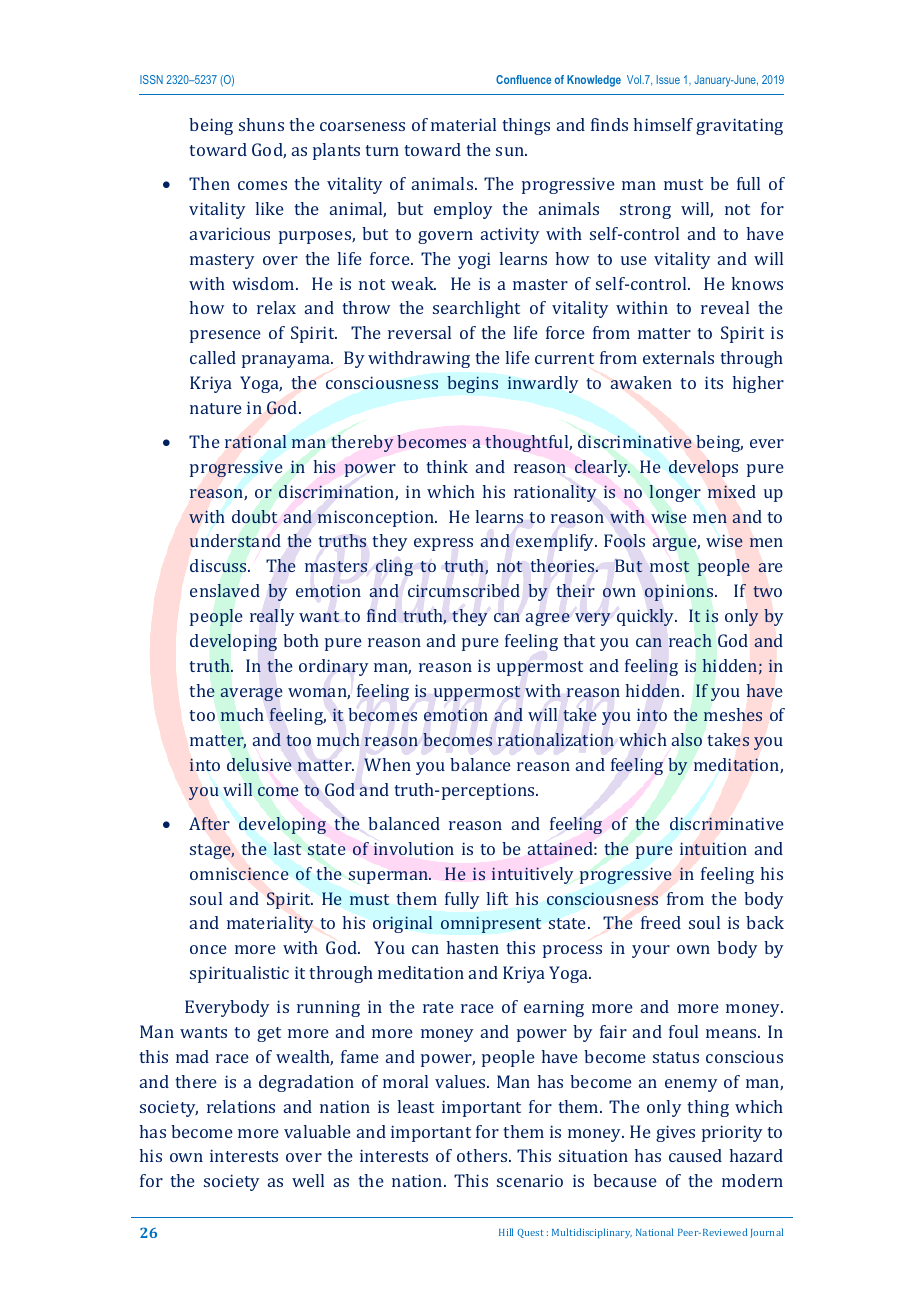 The width and height of the screenshot is (924, 1307). Describe the element at coordinates (703, 468) in the screenshot. I see `develops` at that location.
